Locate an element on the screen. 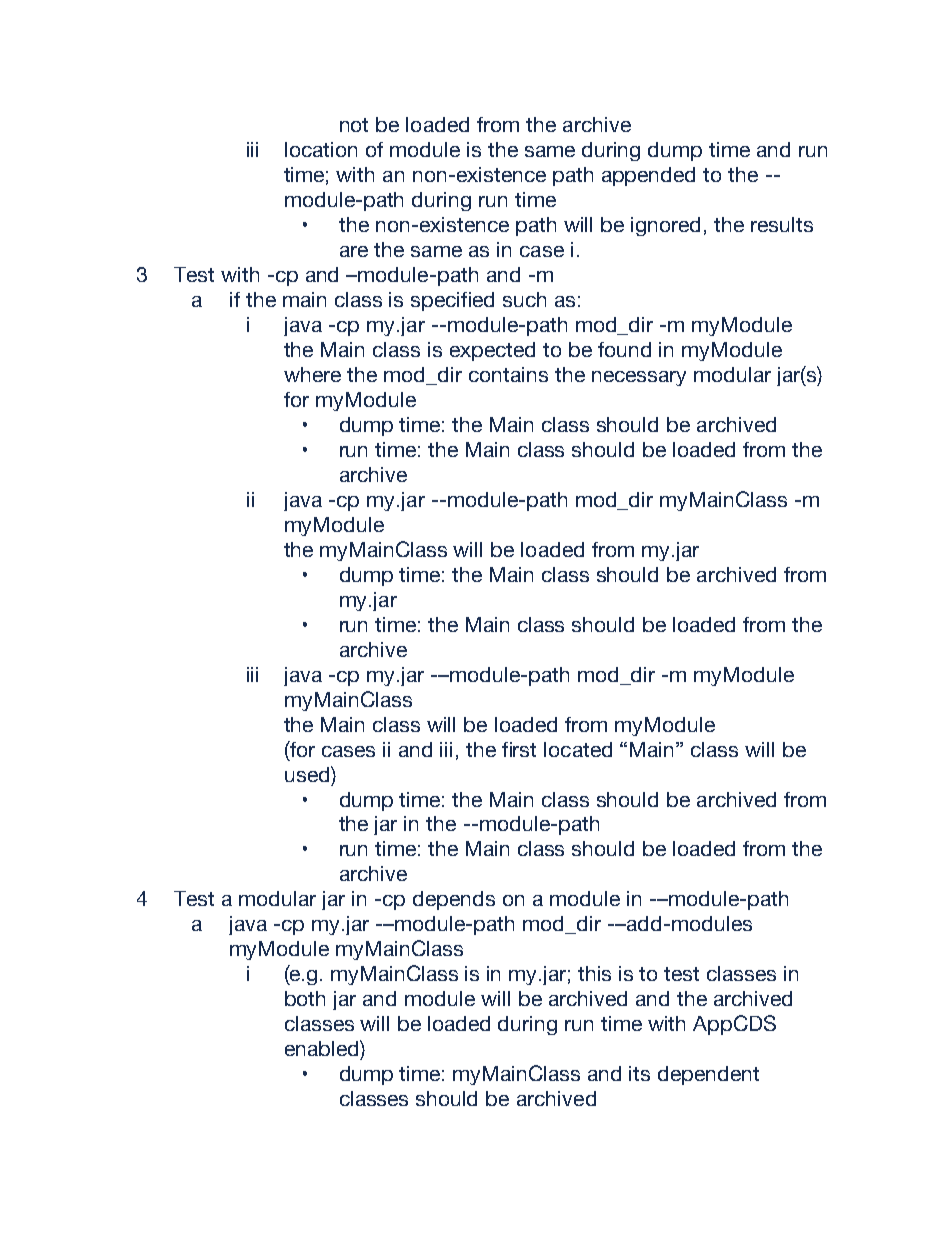 Image resolution: width=952 pixels, height=1233 pixels. not is located at coordinates (354, 125).
